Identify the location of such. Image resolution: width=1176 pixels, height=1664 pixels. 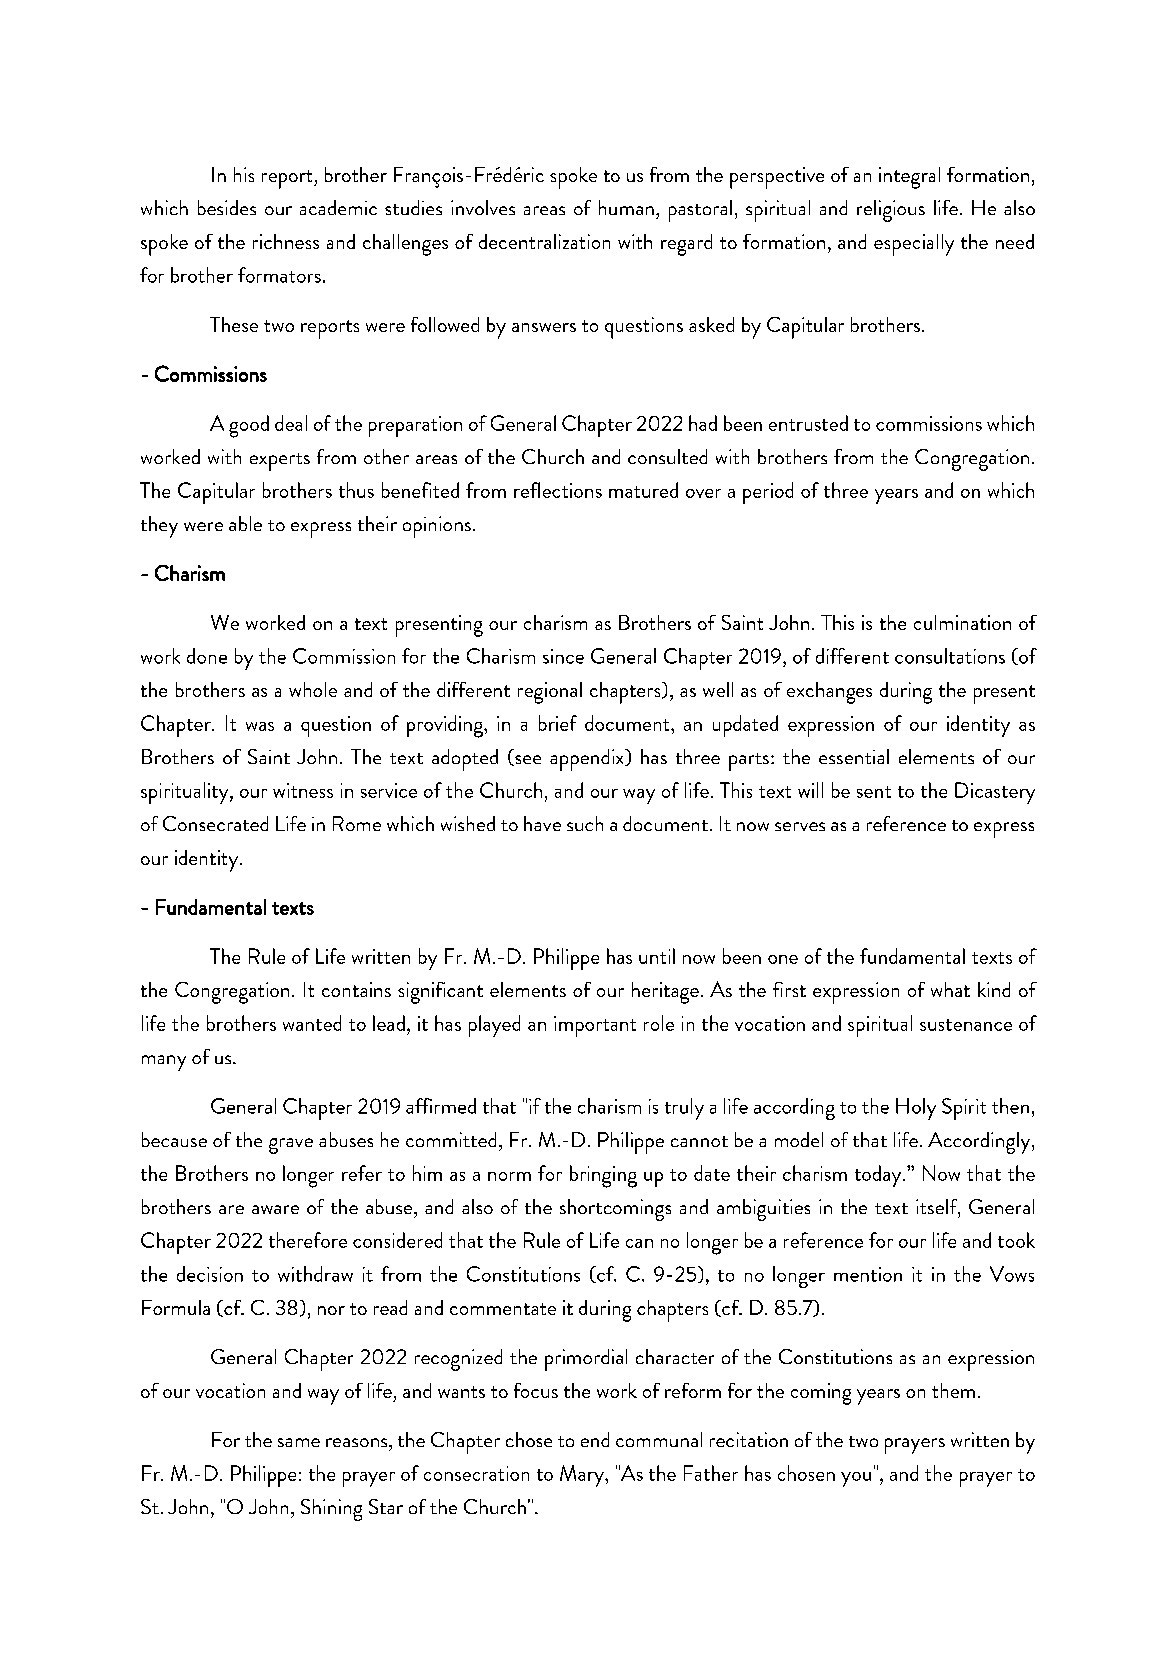
(585, 823).
